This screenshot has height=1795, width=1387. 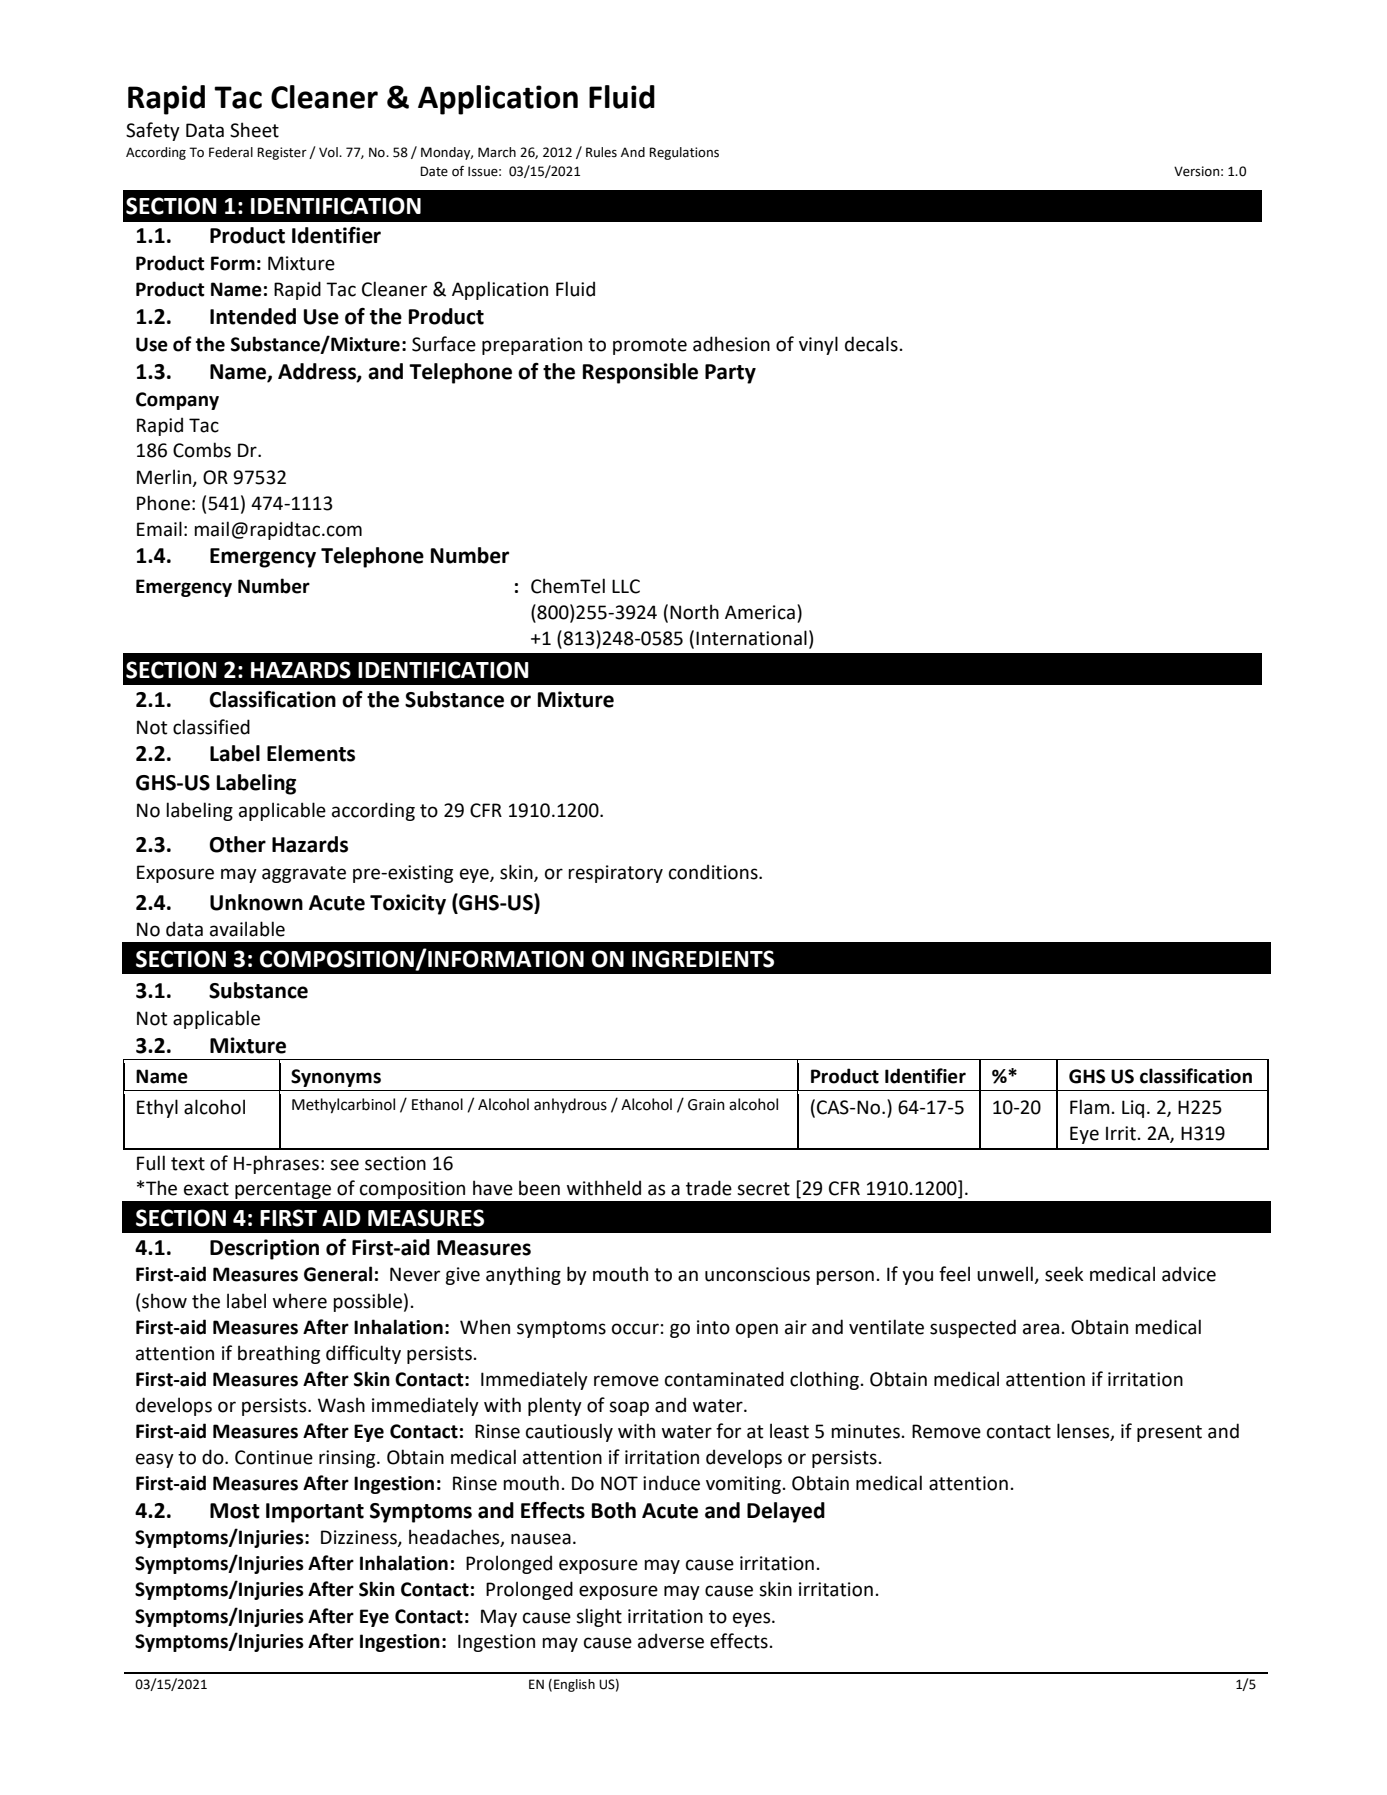 What do you see at coordinates (1090, 1107) in the screenshot?
I see `Flam` at bounding box center [1090, 1107].
